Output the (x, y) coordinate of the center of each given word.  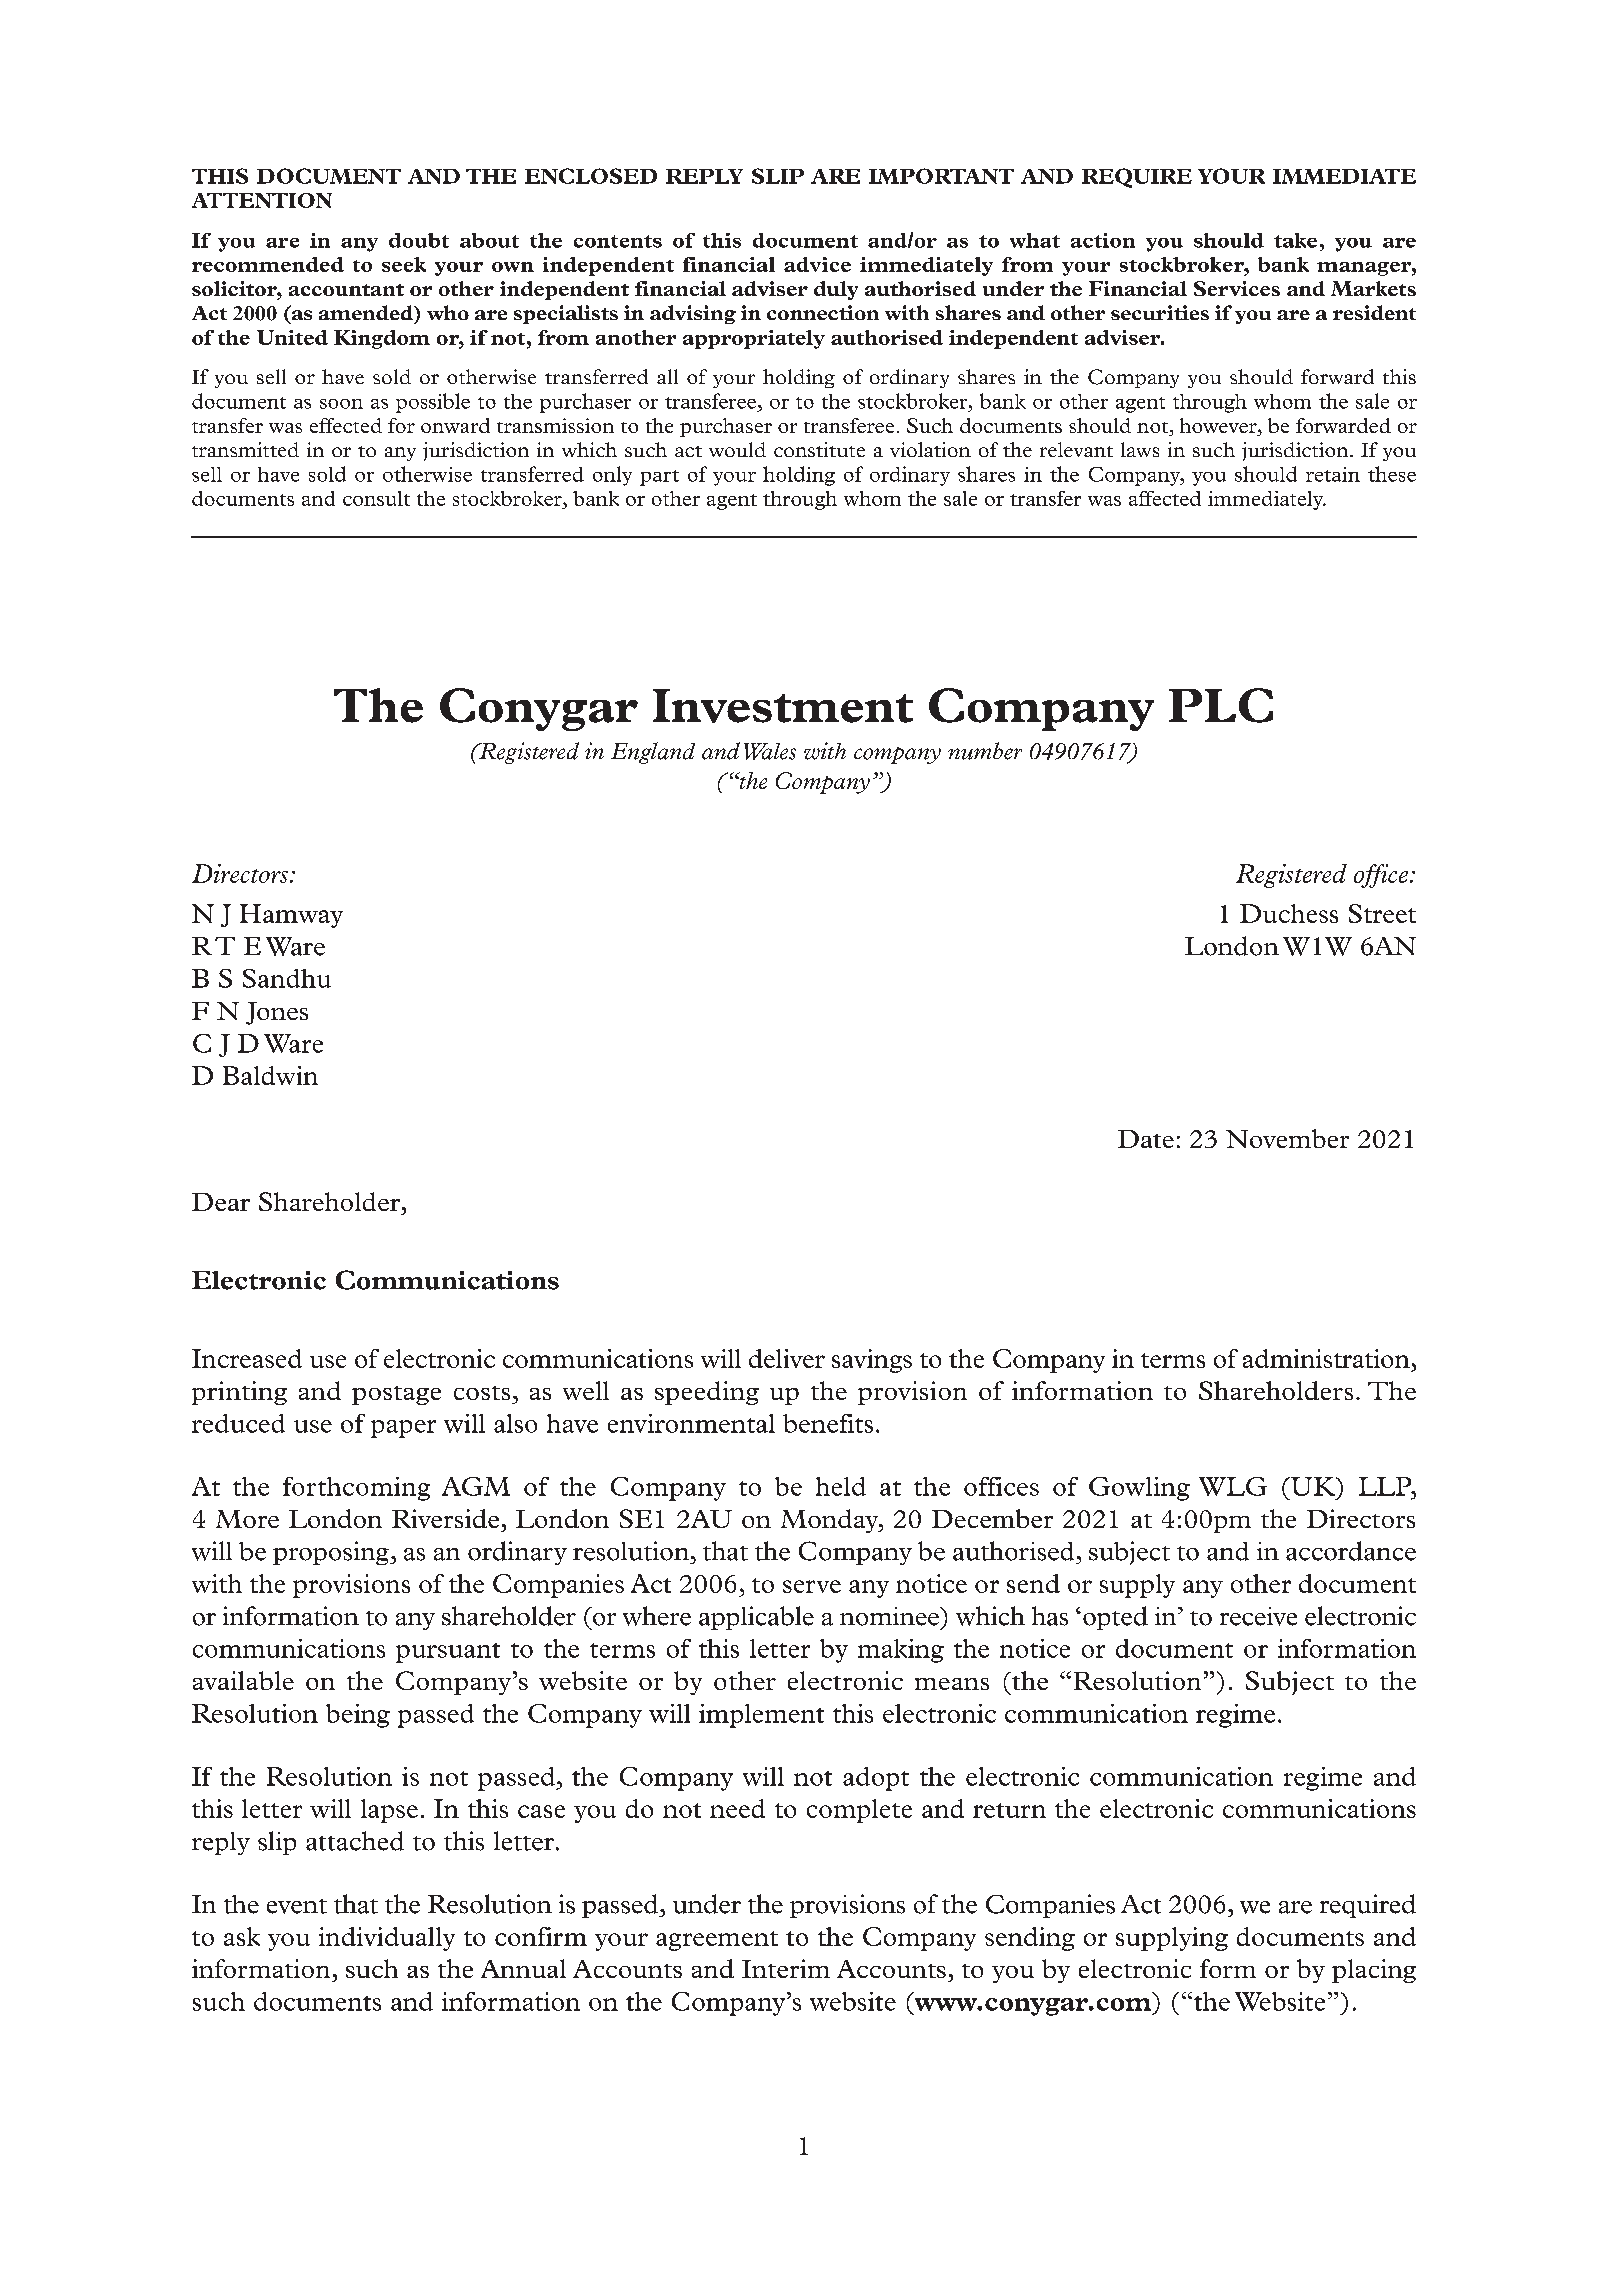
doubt (419, 240)
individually (387, 1939)
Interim (786, 1968)
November (1287, 1138)
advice (817, 264)
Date (1146, 1139)
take (1295, 240)
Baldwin (270, 1075)
